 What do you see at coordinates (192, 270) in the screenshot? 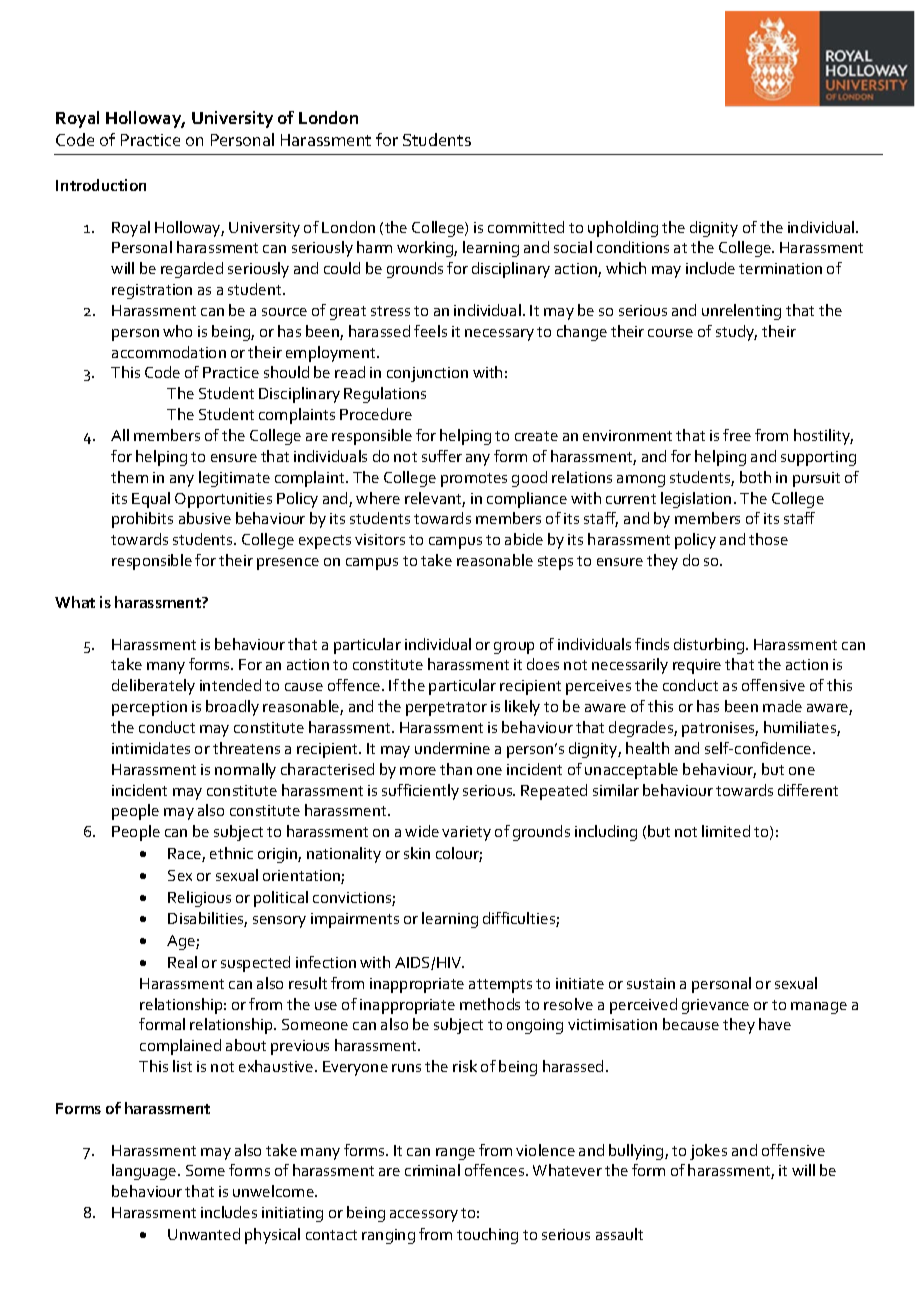
I see `regarded` at bounding box center [192, 270].
